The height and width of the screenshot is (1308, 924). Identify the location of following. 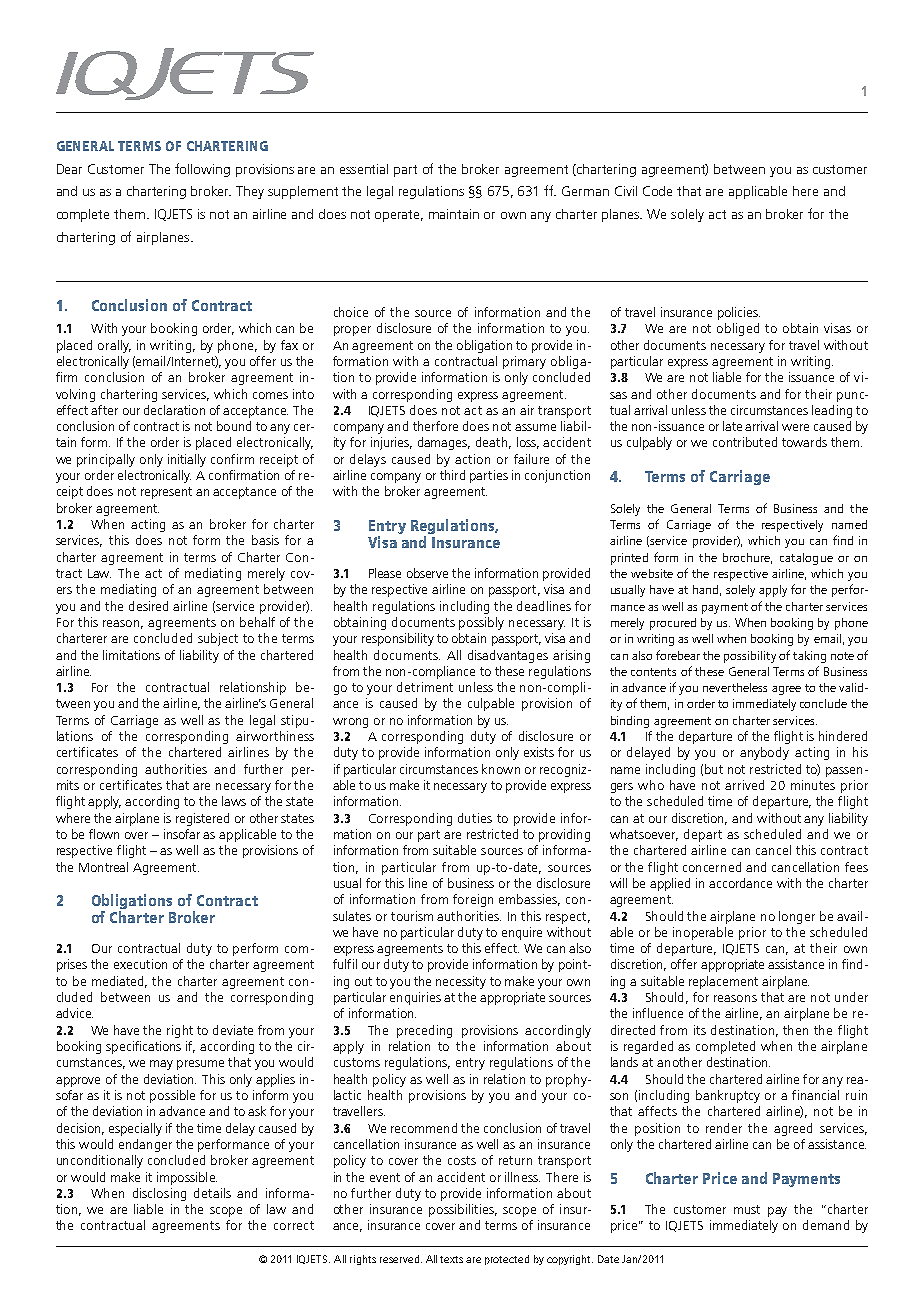
(202, 170).
